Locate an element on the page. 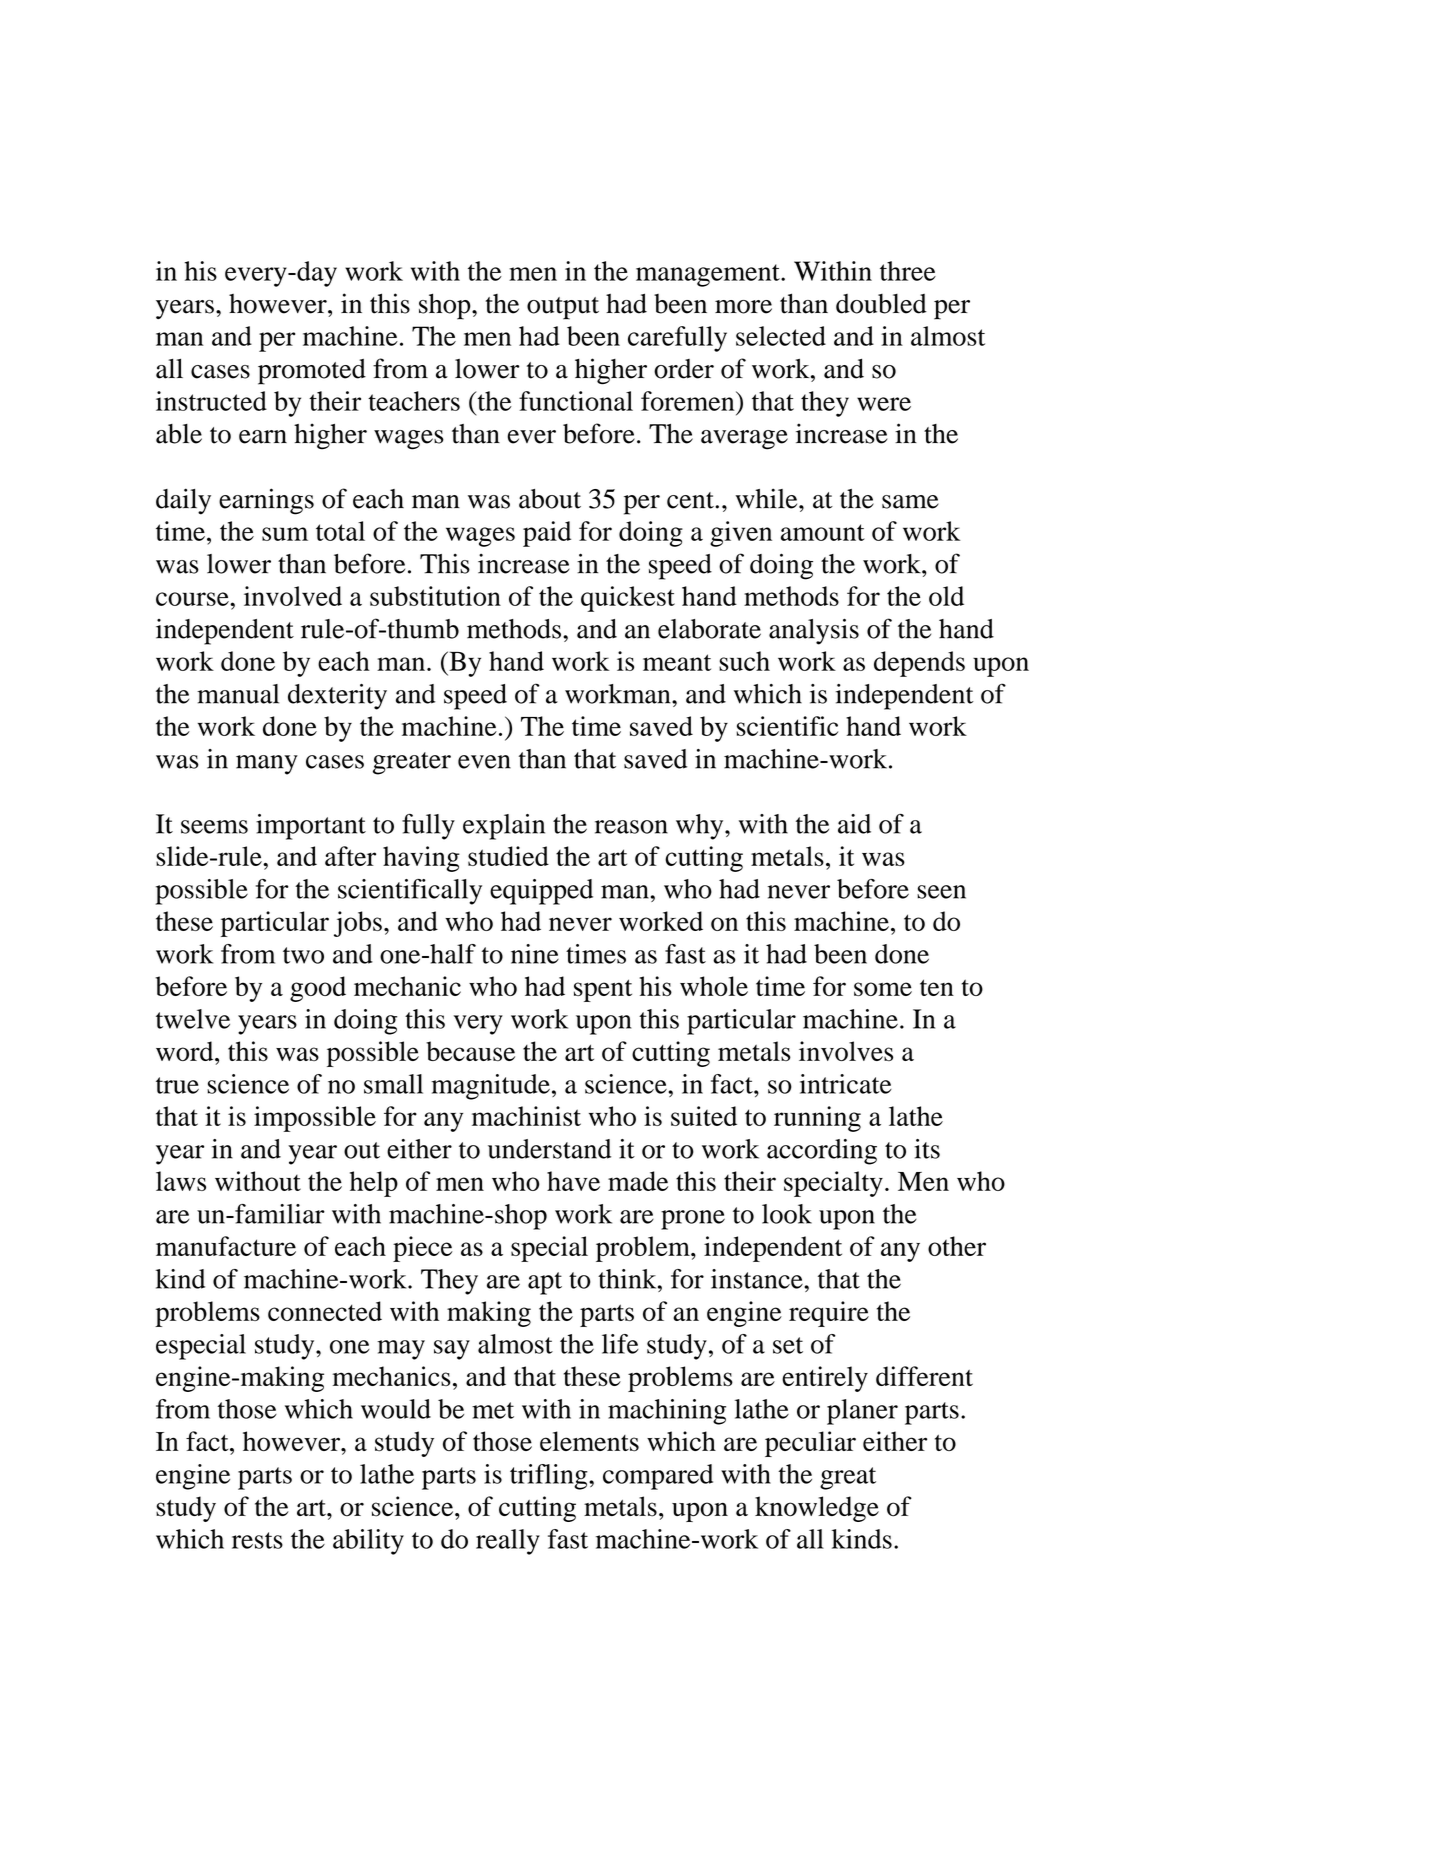 Image resolution: width=1442 pixels, height=1866 pixels. involves is located at coordinates (846, 1051).
